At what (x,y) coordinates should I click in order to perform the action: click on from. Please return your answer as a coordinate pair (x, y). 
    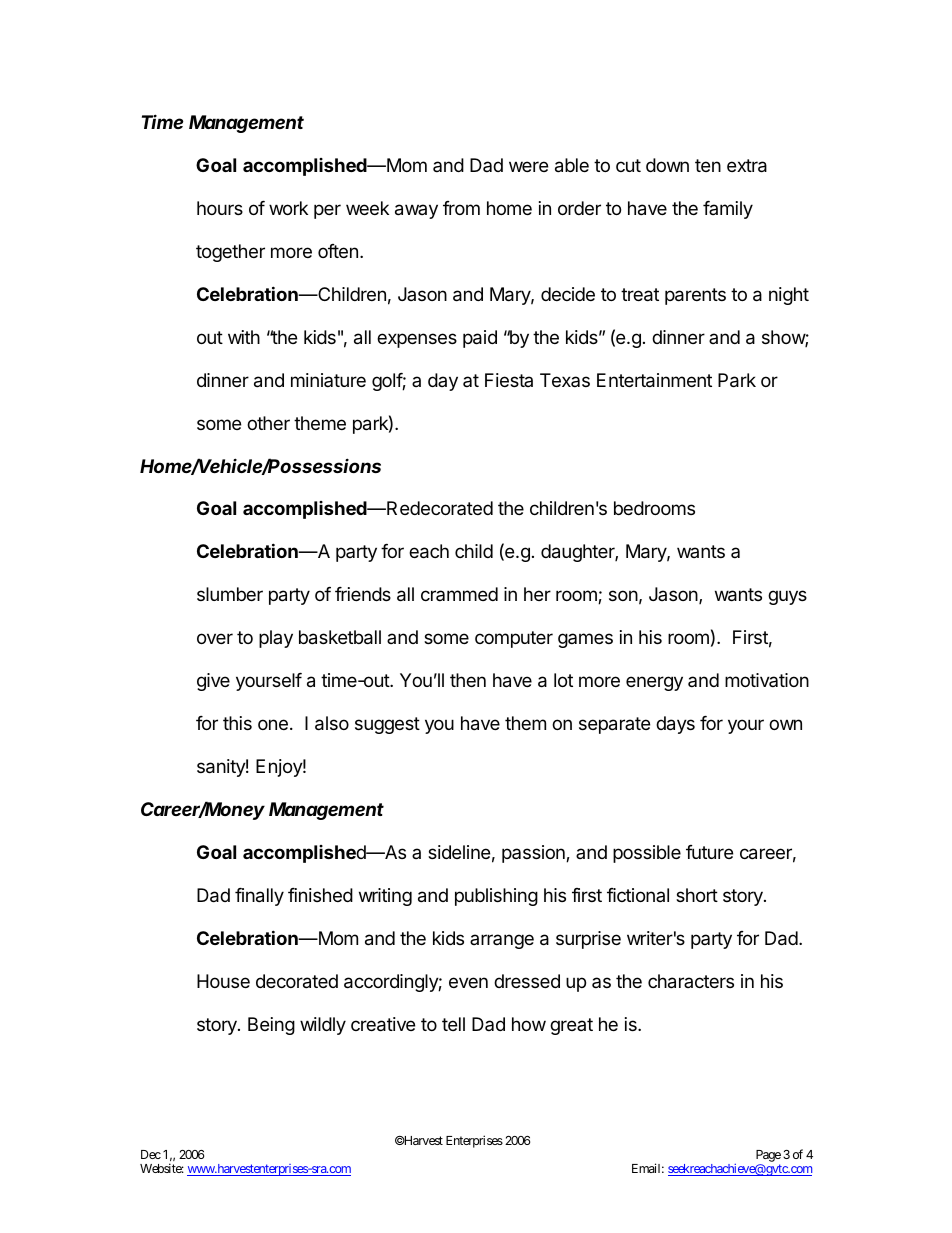
    Looking at the image, I should click on (461, 208).
